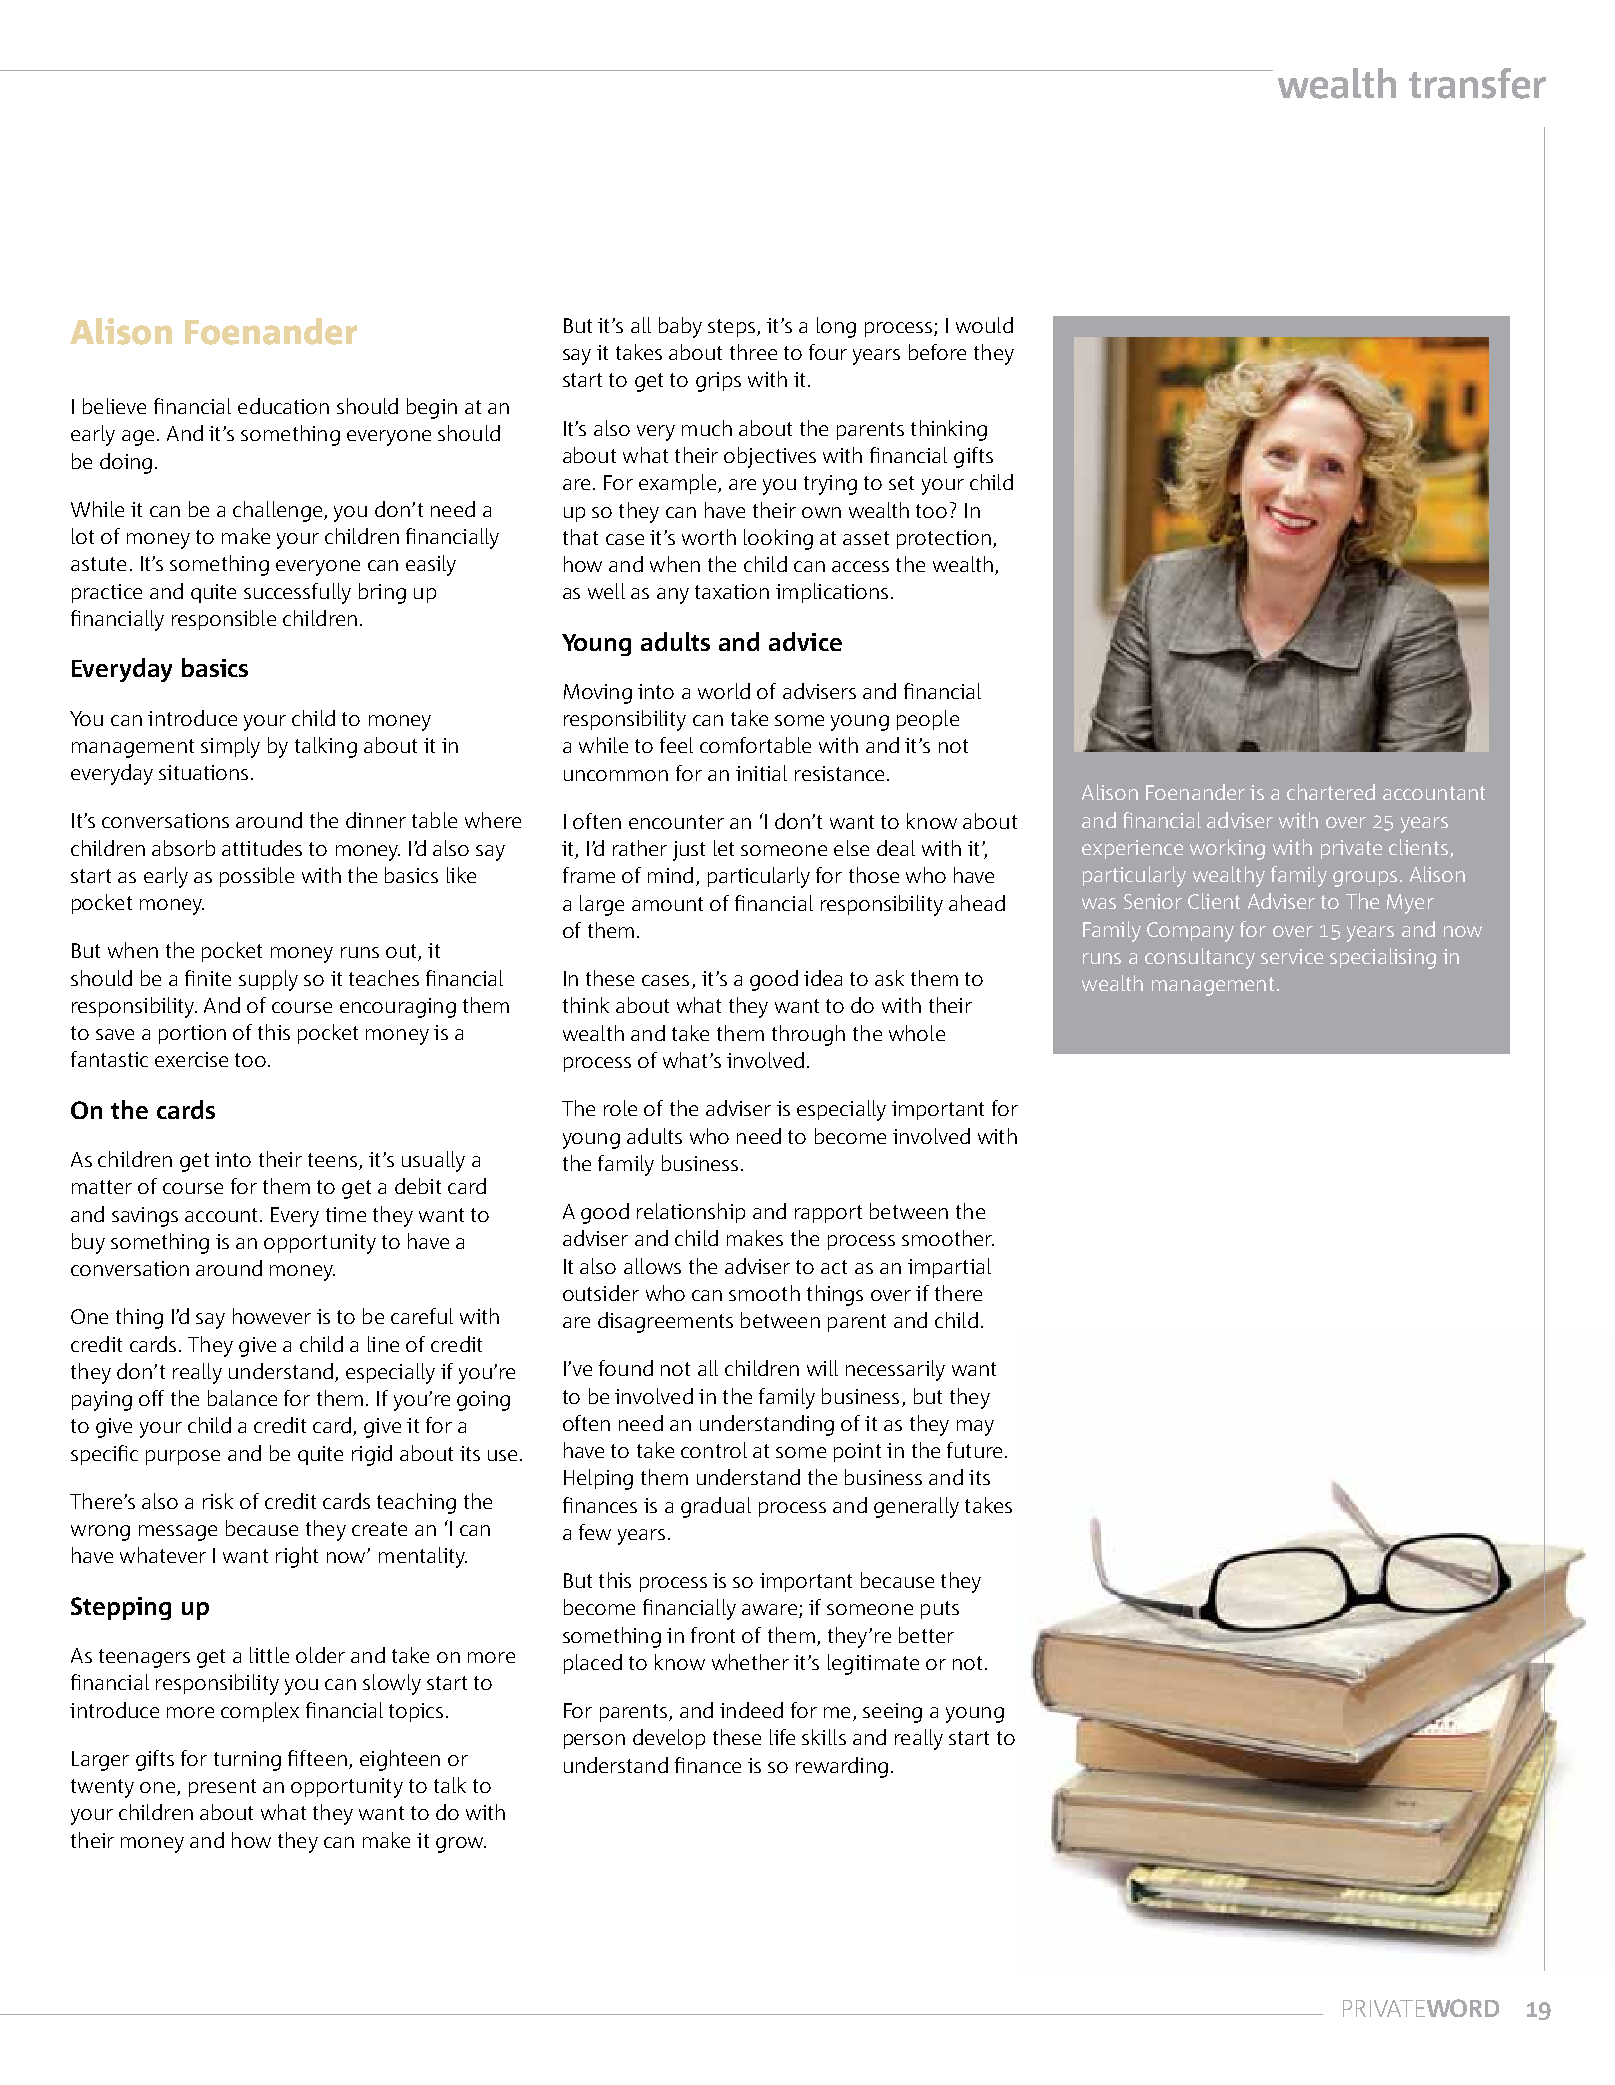 Image resolution: width=1615 pixels, height=2085 pixels. What do you see at coordinates (731, 328) in the screenshot?
I see `steps` at bounding box center [731, 328].
